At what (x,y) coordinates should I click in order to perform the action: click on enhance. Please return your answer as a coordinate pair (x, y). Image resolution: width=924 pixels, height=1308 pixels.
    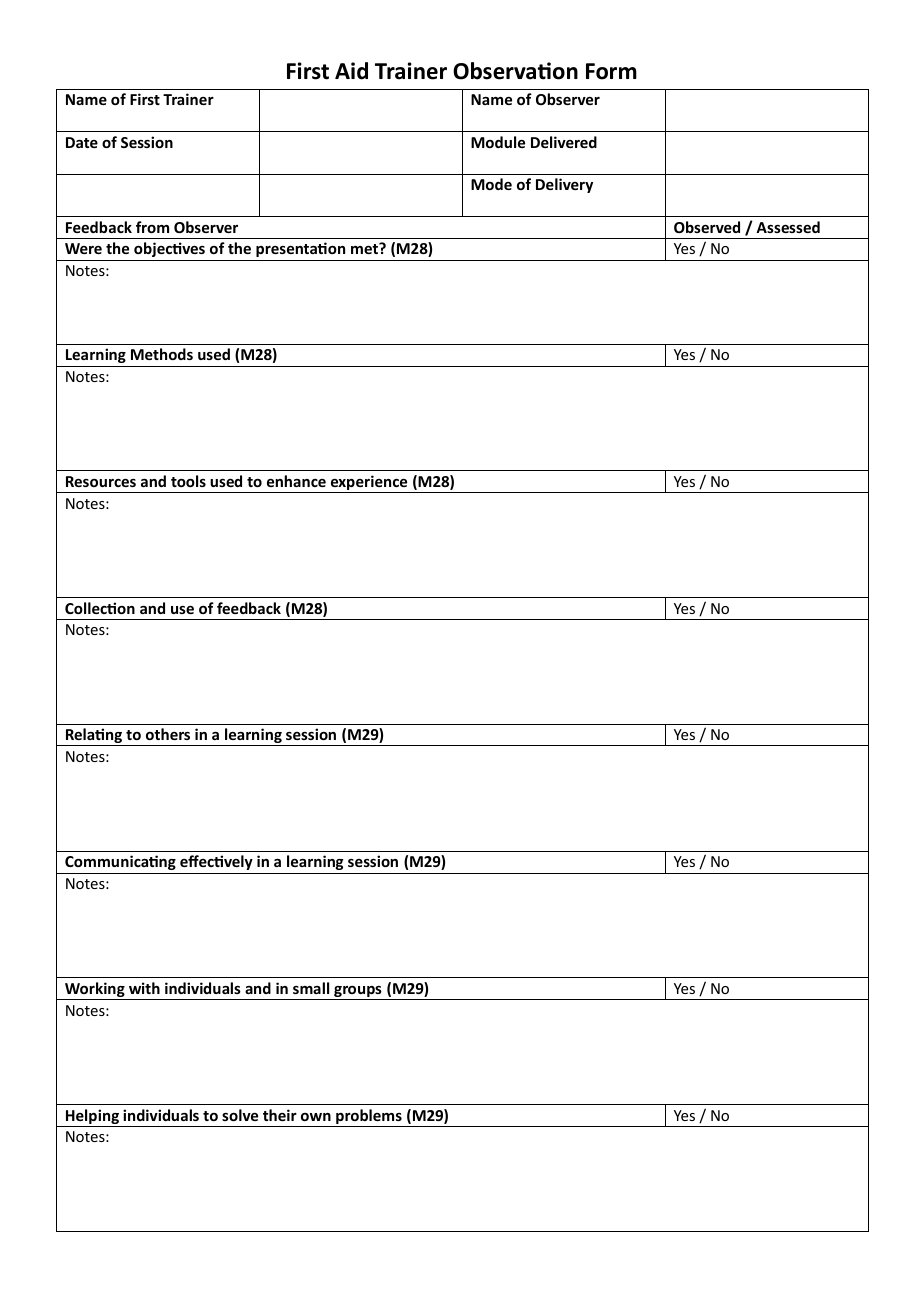
    Looking at the image, I should click on (296, 481).
